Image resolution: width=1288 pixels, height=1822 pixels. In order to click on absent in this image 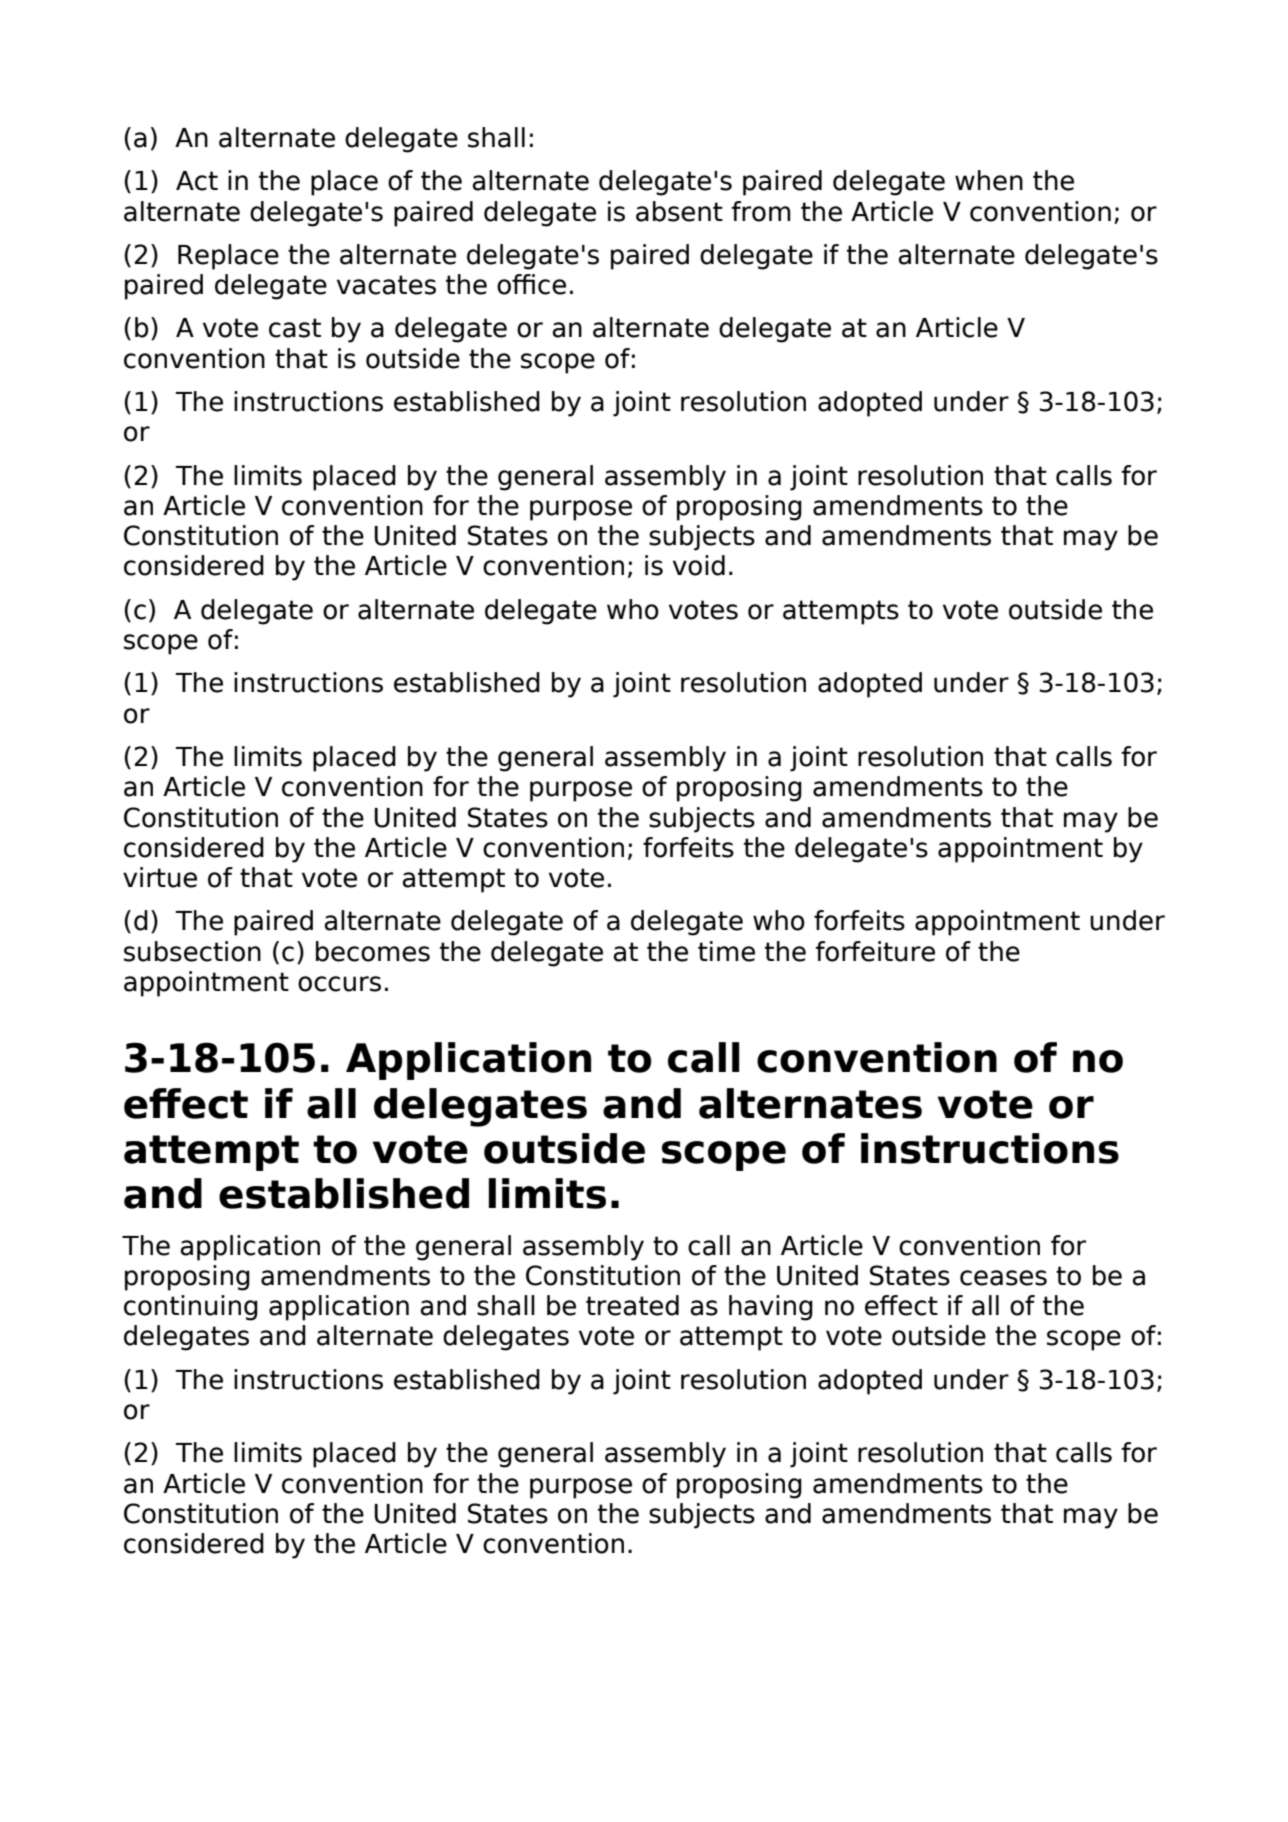, I will do `click(679, 211)`.
